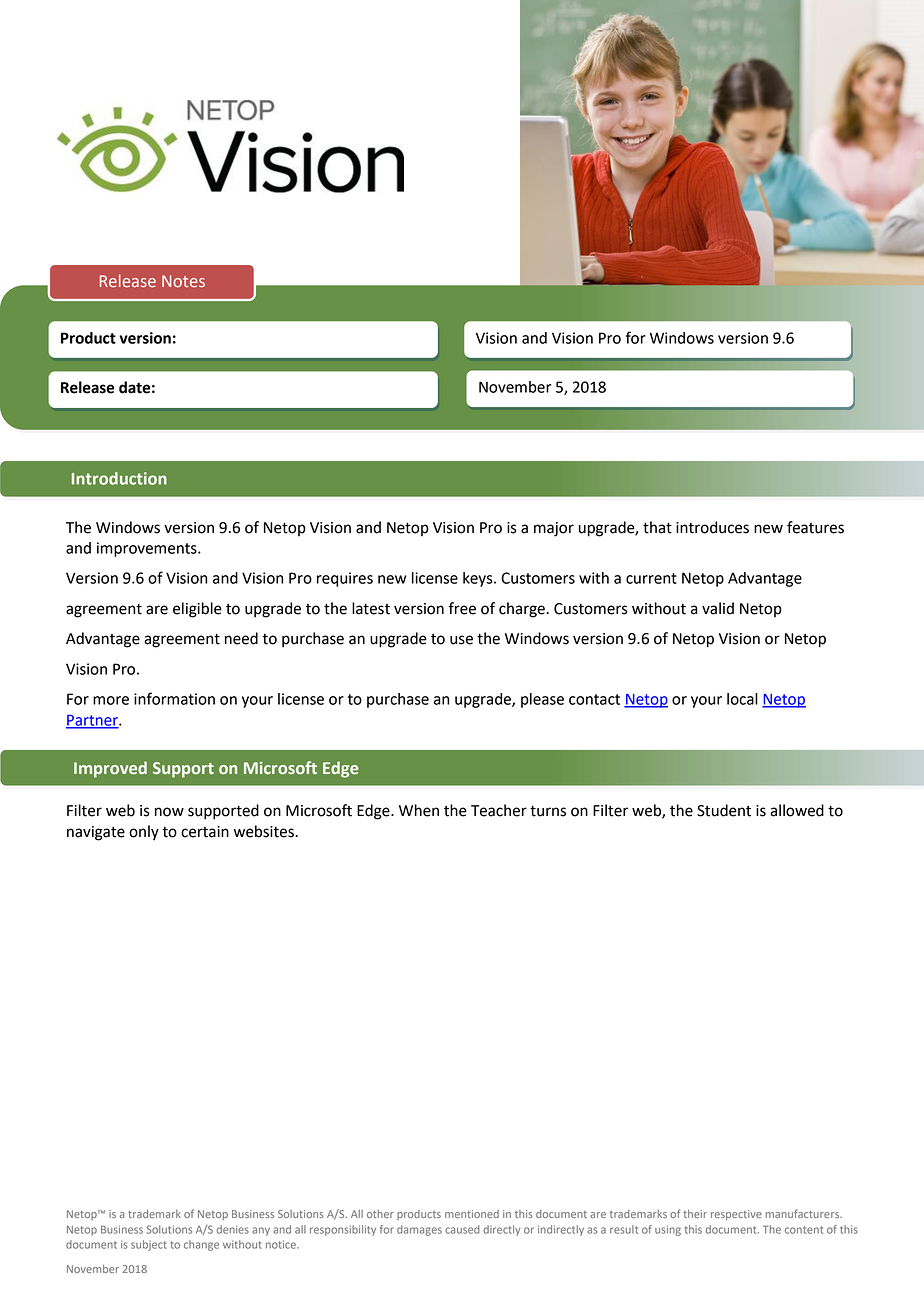 The width and height of the page is (924, 1308). I want to click on Improved, so click(110, 769).
